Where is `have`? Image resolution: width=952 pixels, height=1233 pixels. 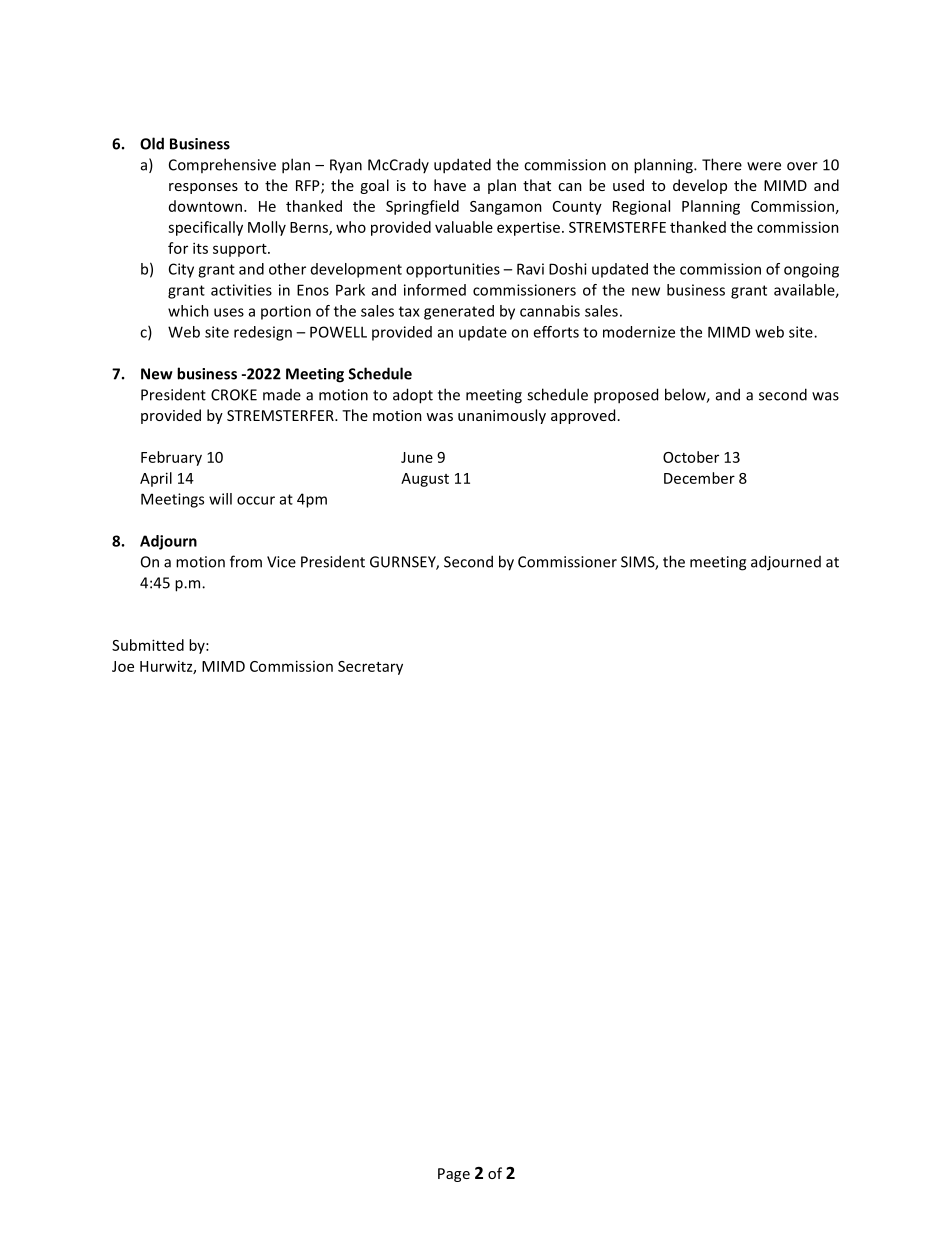
have is located at coordinates (450, 185).
